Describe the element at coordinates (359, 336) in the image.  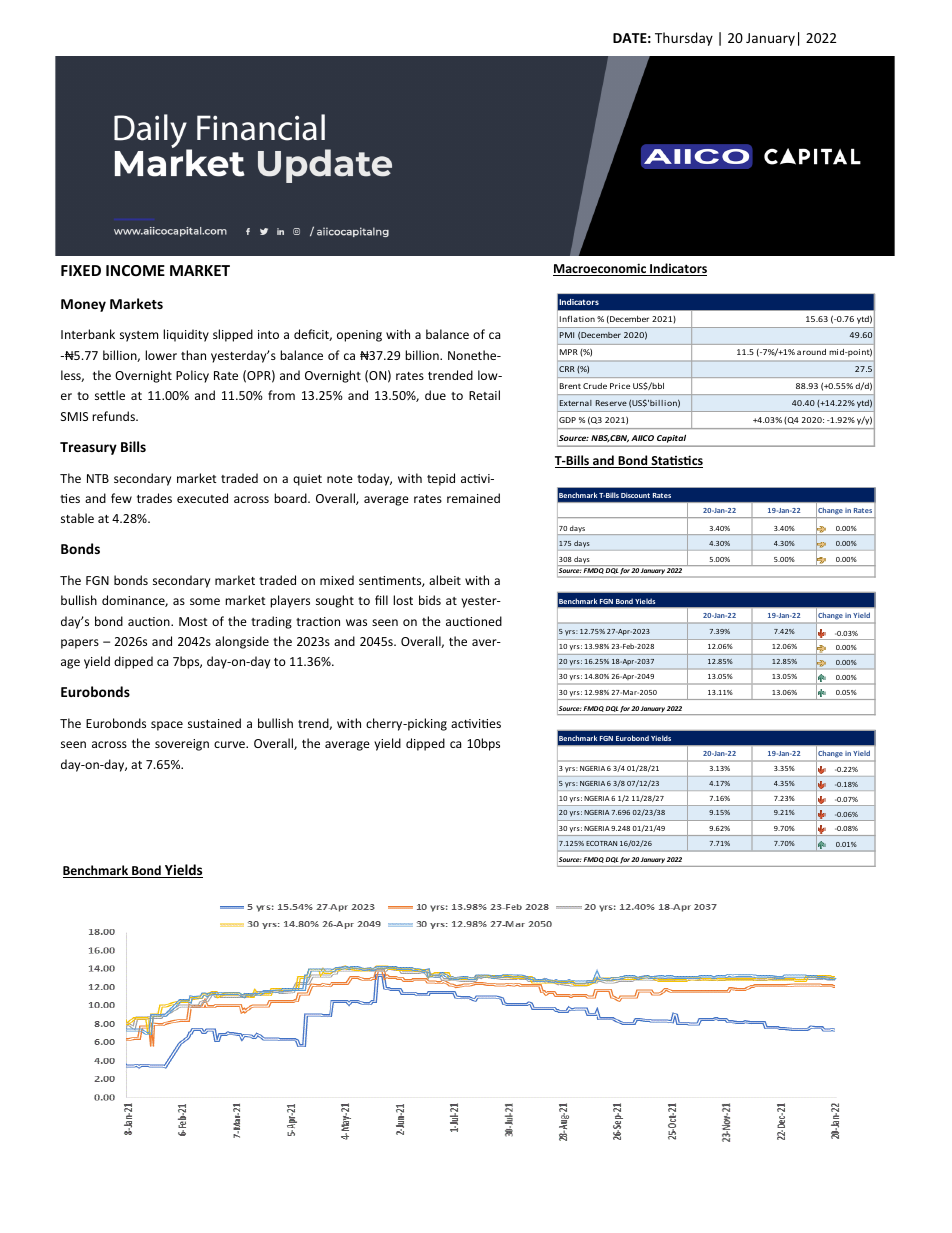
I see `opening` at that location.
